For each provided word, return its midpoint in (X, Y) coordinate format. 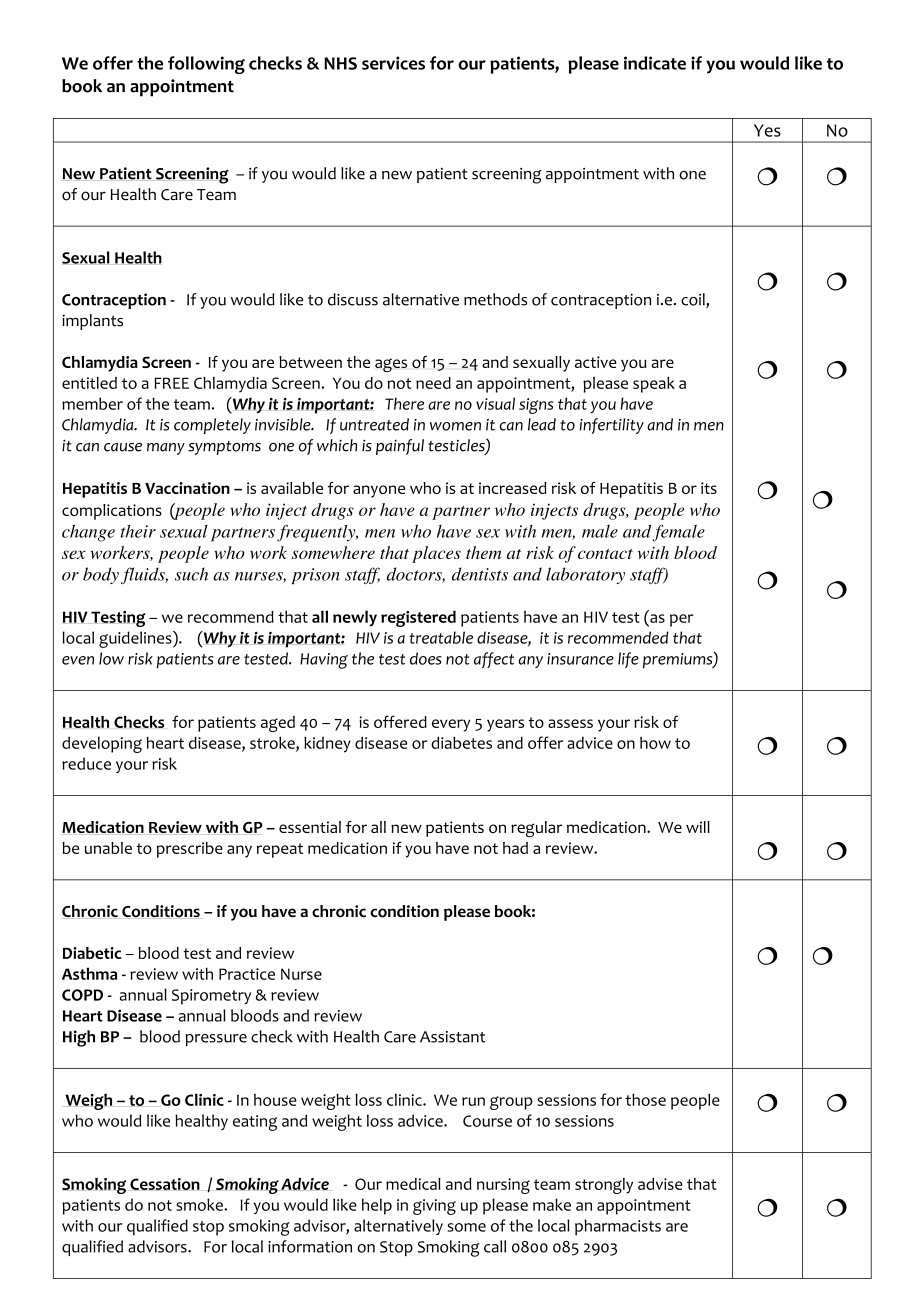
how (655, 743)
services (393, 63)
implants (92, 322)
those (645, 1099)
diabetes (461, 742)
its (709, 488)
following (206, 65)
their (138, 531)
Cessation (165, 1184)
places (436, 554)
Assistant (452, 1037)
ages (391, 365)
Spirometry (211, 997)
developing (102, 745)
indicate (655, 63)
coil (694, 300)
